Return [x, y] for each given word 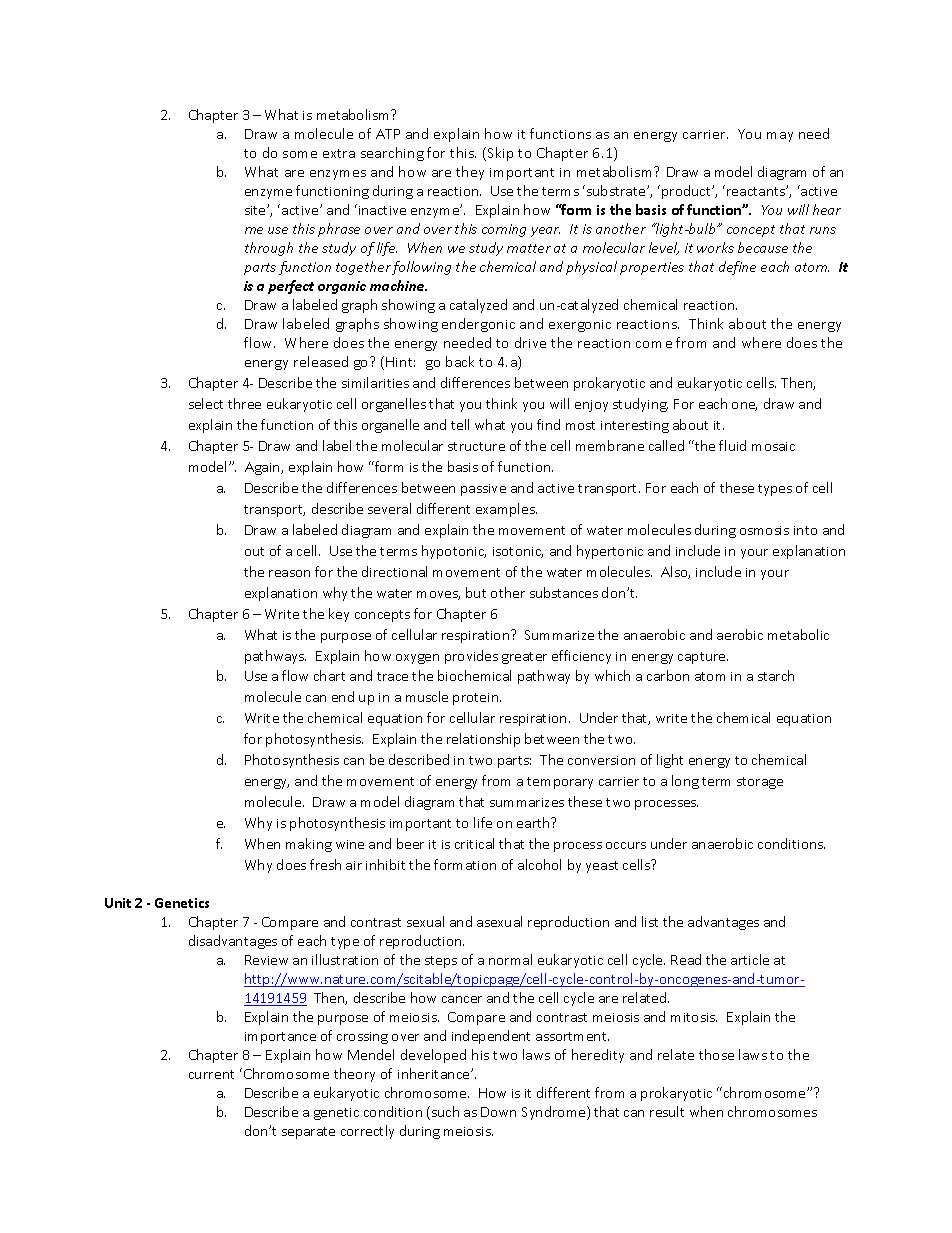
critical [474, 843]
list [650, 921]
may [780, 137]
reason [289, 573]
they [470, 173]
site [256, 210]
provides [471, 657]
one [744, 406]
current [211, 1074]
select [206, 403]
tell [460, 424]
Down [498, 1112]
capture [703, 658]
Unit [118, 903]
